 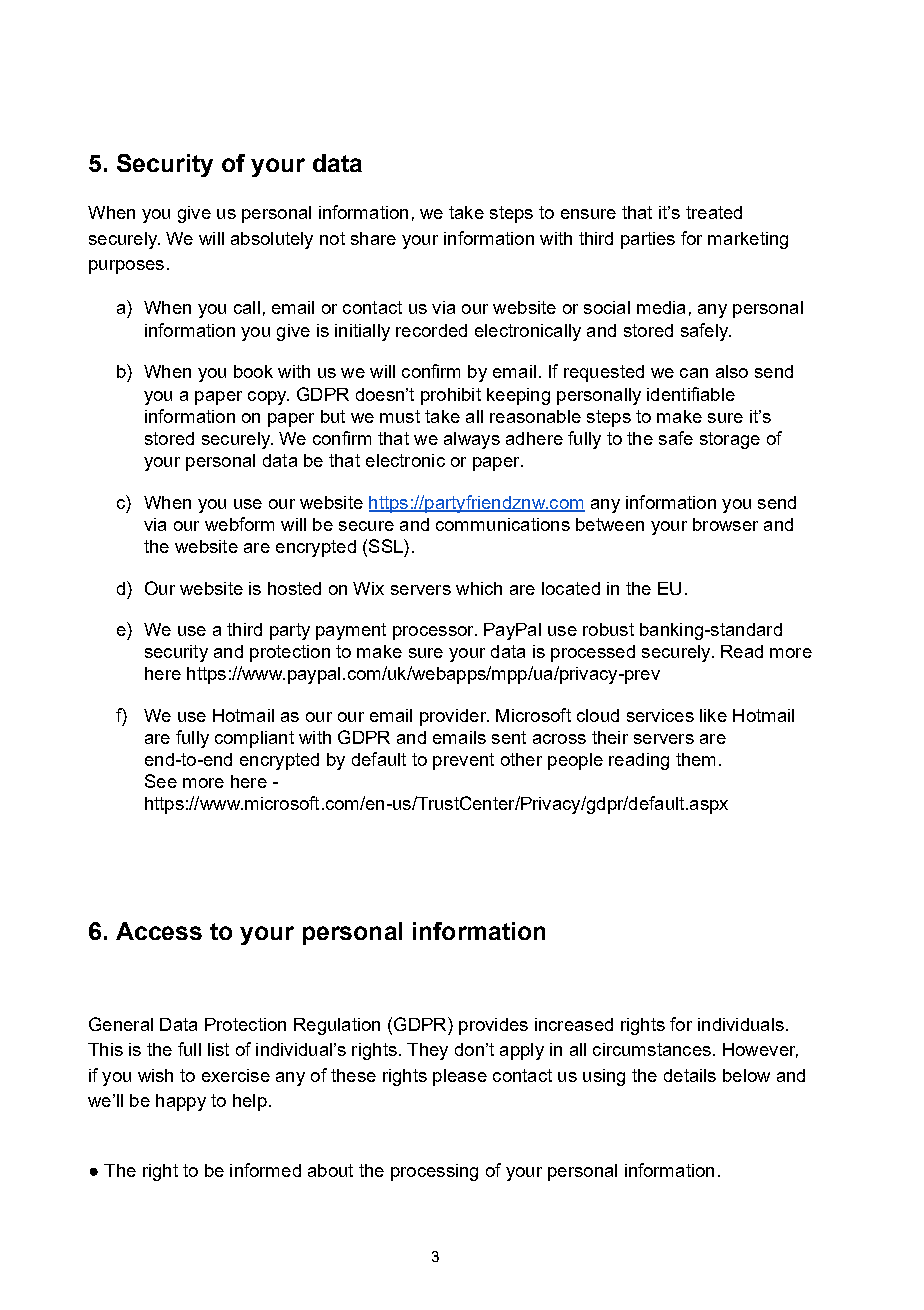 I want to click on See, so click(x=161, y=781).
